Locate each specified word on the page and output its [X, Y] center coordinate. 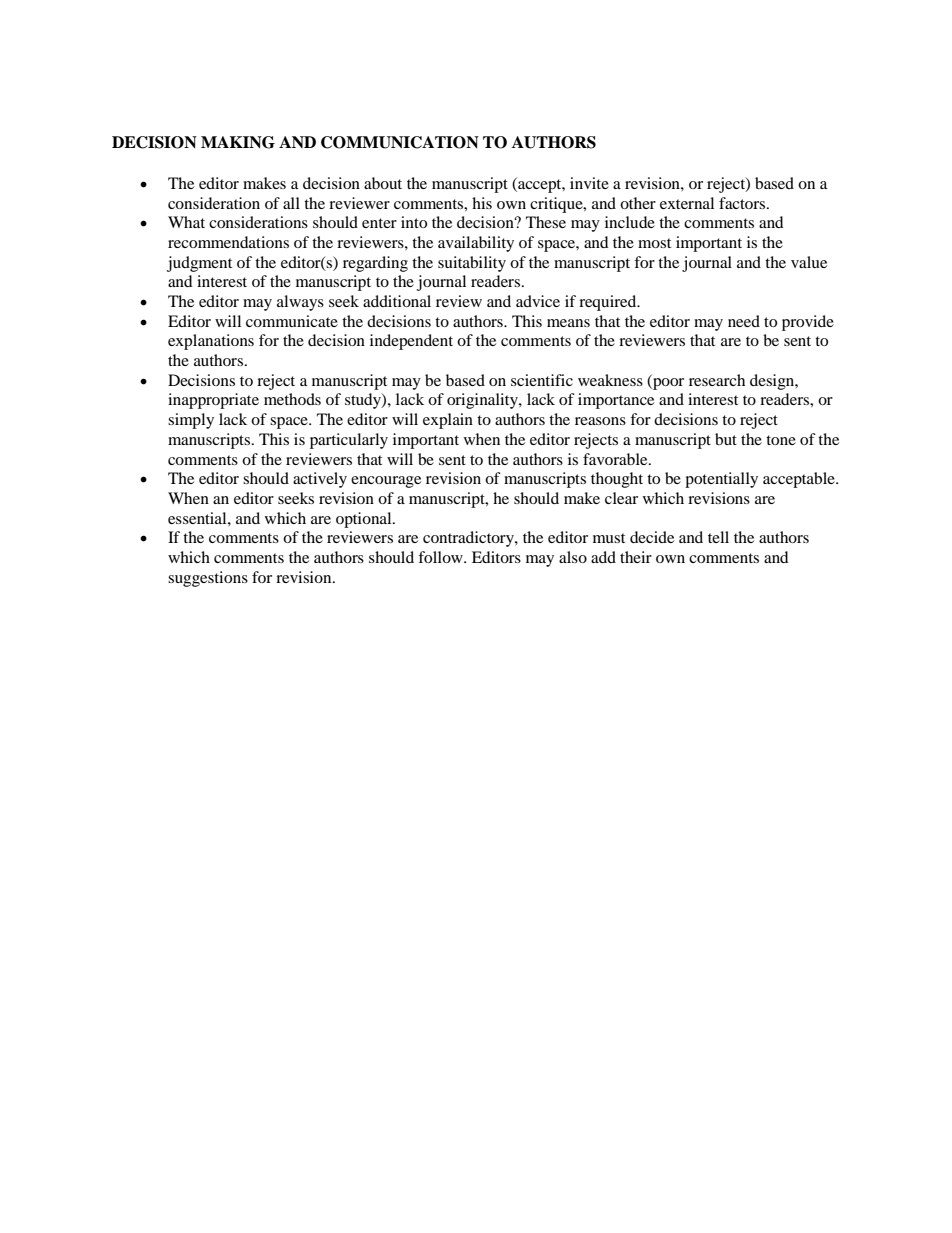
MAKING [238, 142]
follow [441, 557]
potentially [721, 480]
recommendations [228, 242]
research [717, 380]
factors [743, 203]
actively [320, 480]
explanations [211, 342]
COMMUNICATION [400, 142]
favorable [616, 459]
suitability [472, 264]
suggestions [208, 579]
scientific [542, 380]
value [809, 262]
